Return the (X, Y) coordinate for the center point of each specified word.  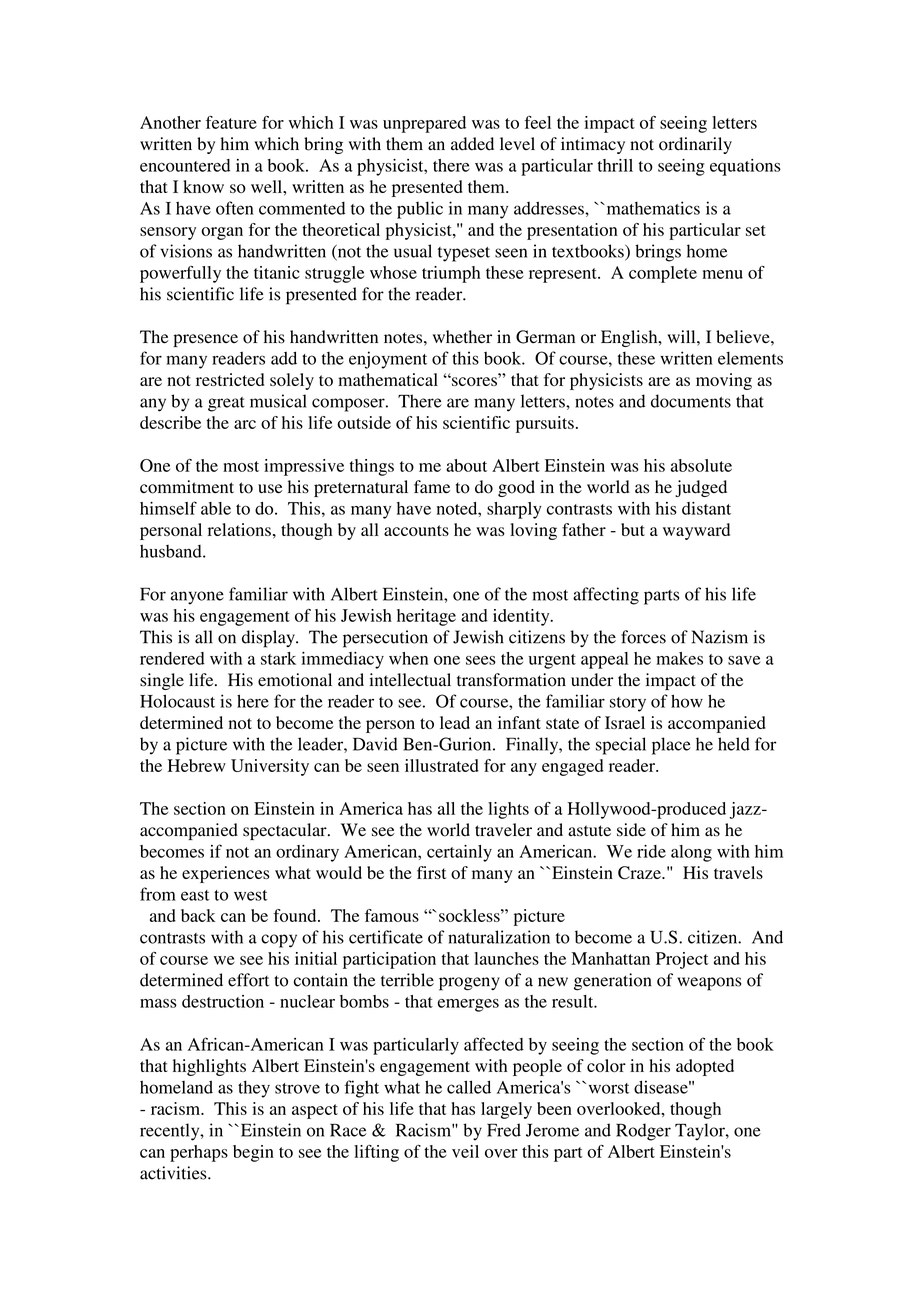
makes (679, 658)
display (269, 639)
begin (253, 1153)
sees (481, 660)
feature (231, 122)
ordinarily (695, 145)
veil (465, 1151)
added (472, 144)
